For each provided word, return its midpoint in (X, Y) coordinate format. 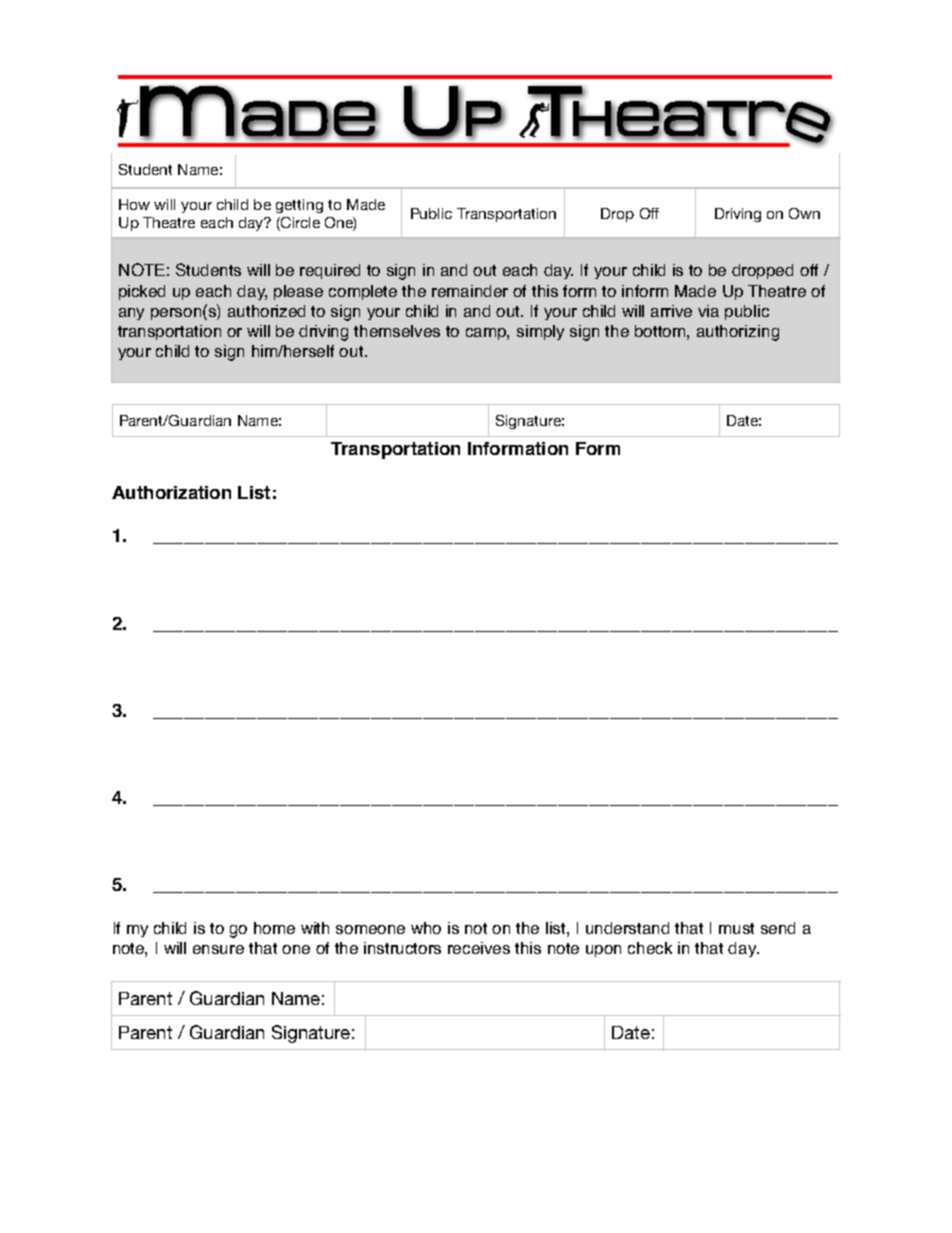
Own (804, 213)
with (315, 928)
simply (540, 332)
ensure (218, 949)
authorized (266, 311)
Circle (299, 224)
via (708, 311)
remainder (470, 291)
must (736, 928)
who (426, 928)
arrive (671, 311)
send (778, 928)
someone (370, 929)
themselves (397, 331)
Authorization (171, 492)
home (274, 928)
